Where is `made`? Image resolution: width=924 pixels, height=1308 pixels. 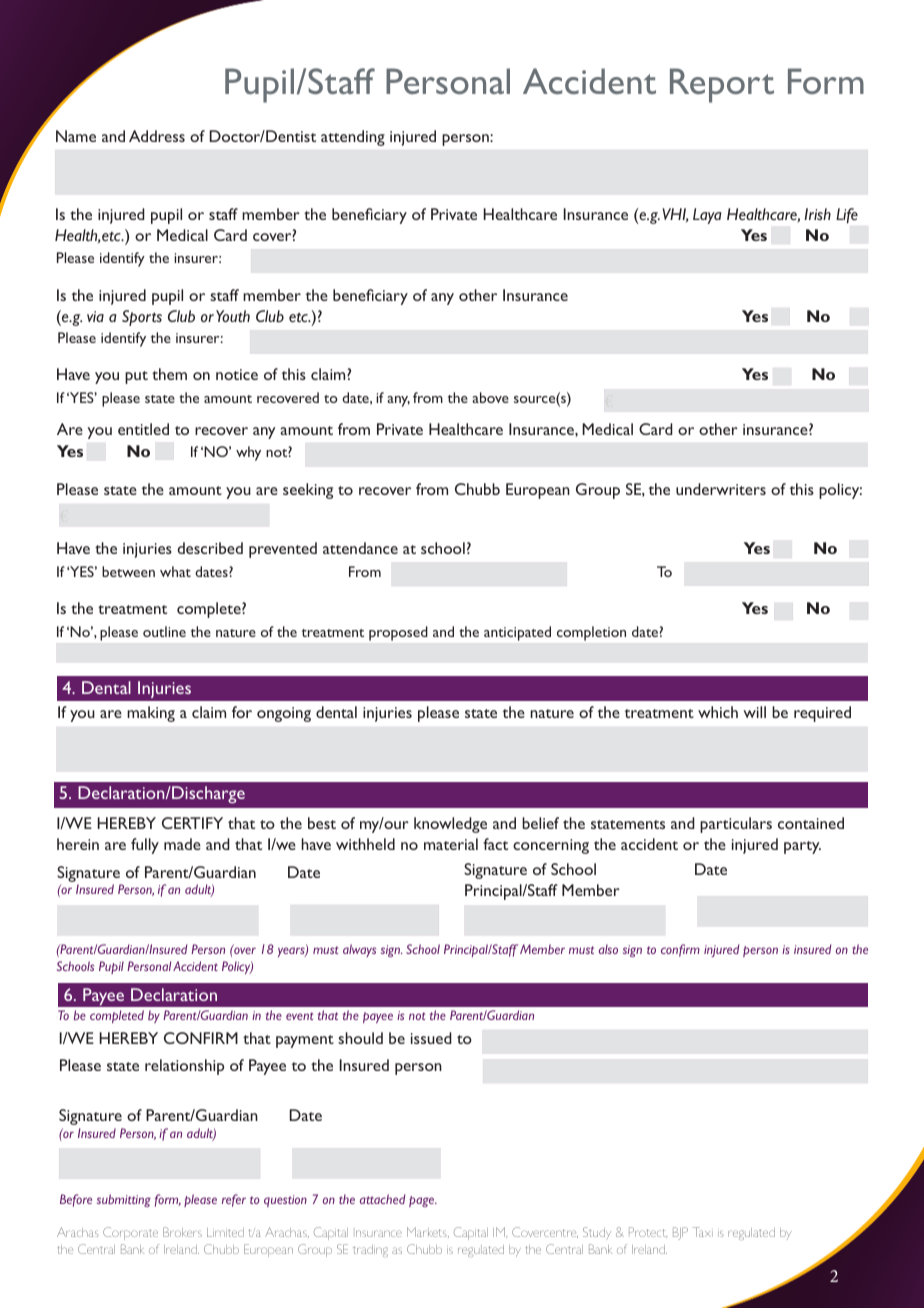 made is located at coordinates (182, 844).
